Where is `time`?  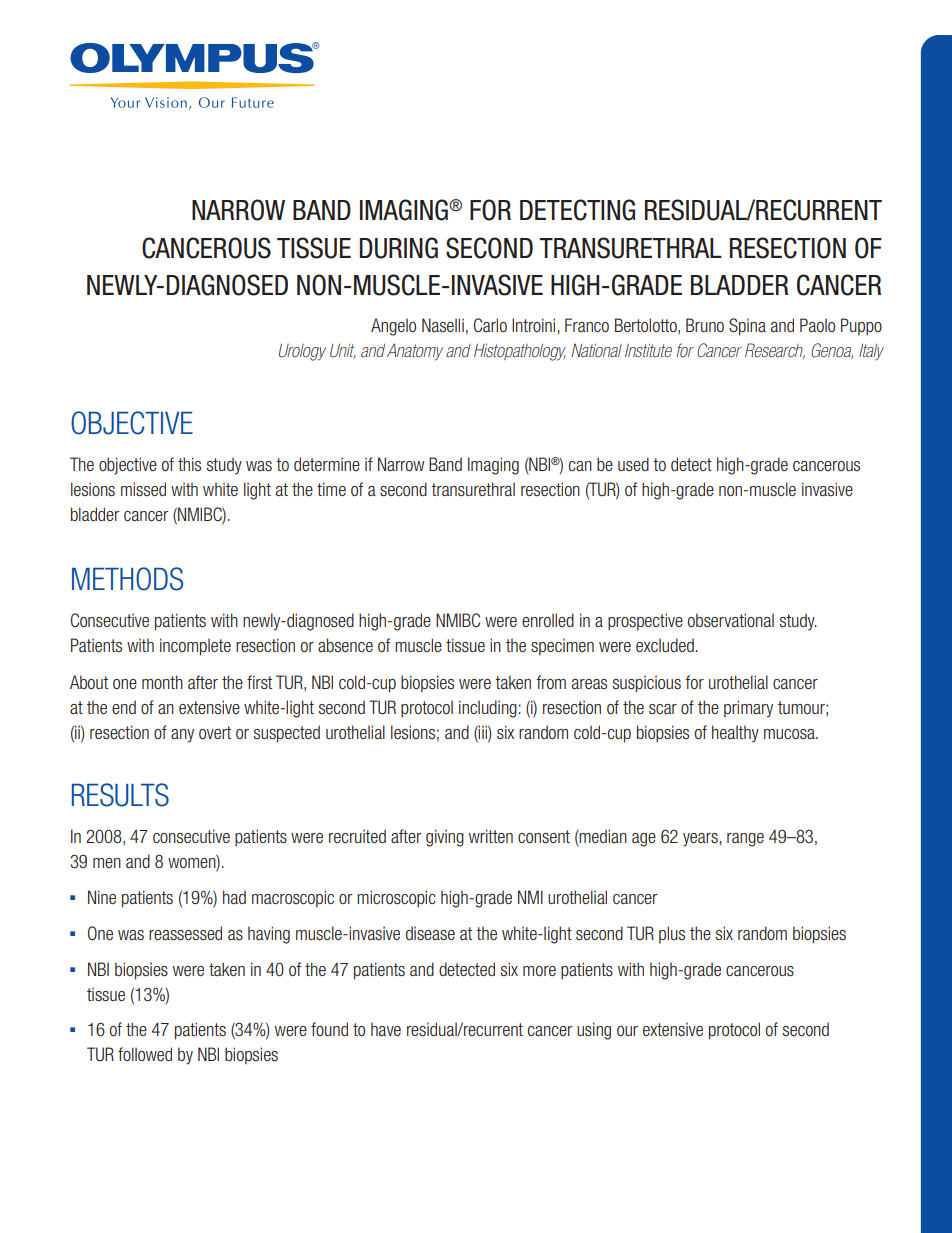 time is located at coordinates (331, 489).
